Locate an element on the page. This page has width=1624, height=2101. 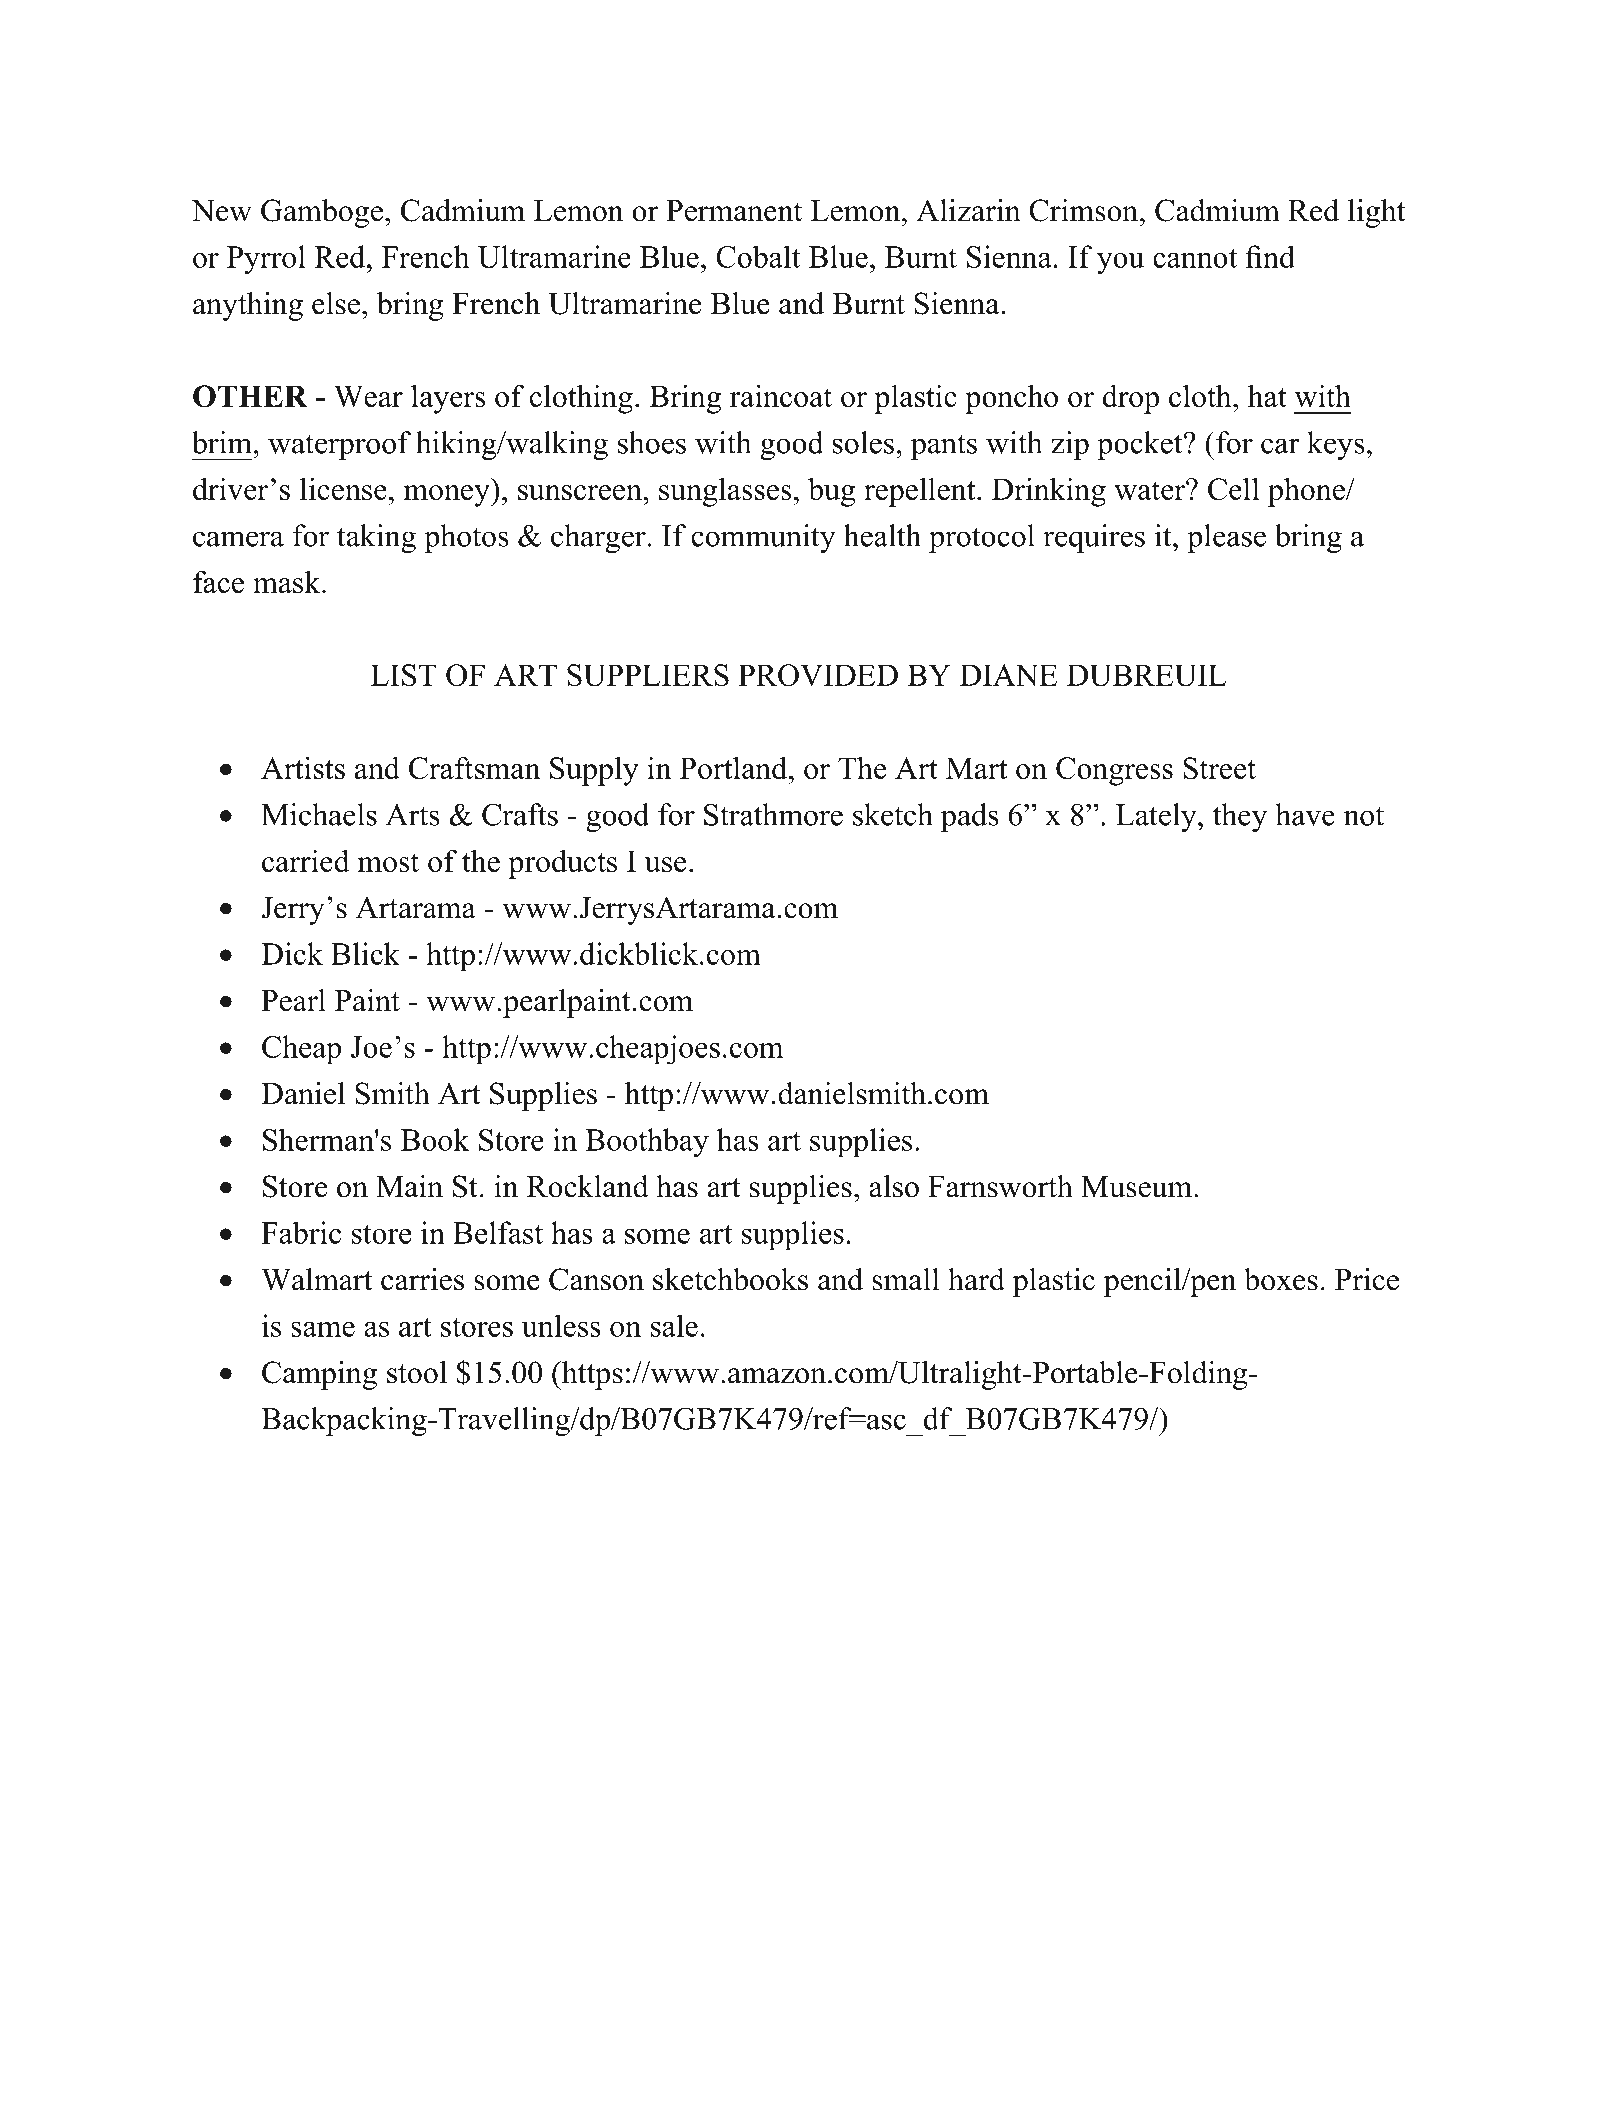
cannot is located at coordinates (1195, 258).
